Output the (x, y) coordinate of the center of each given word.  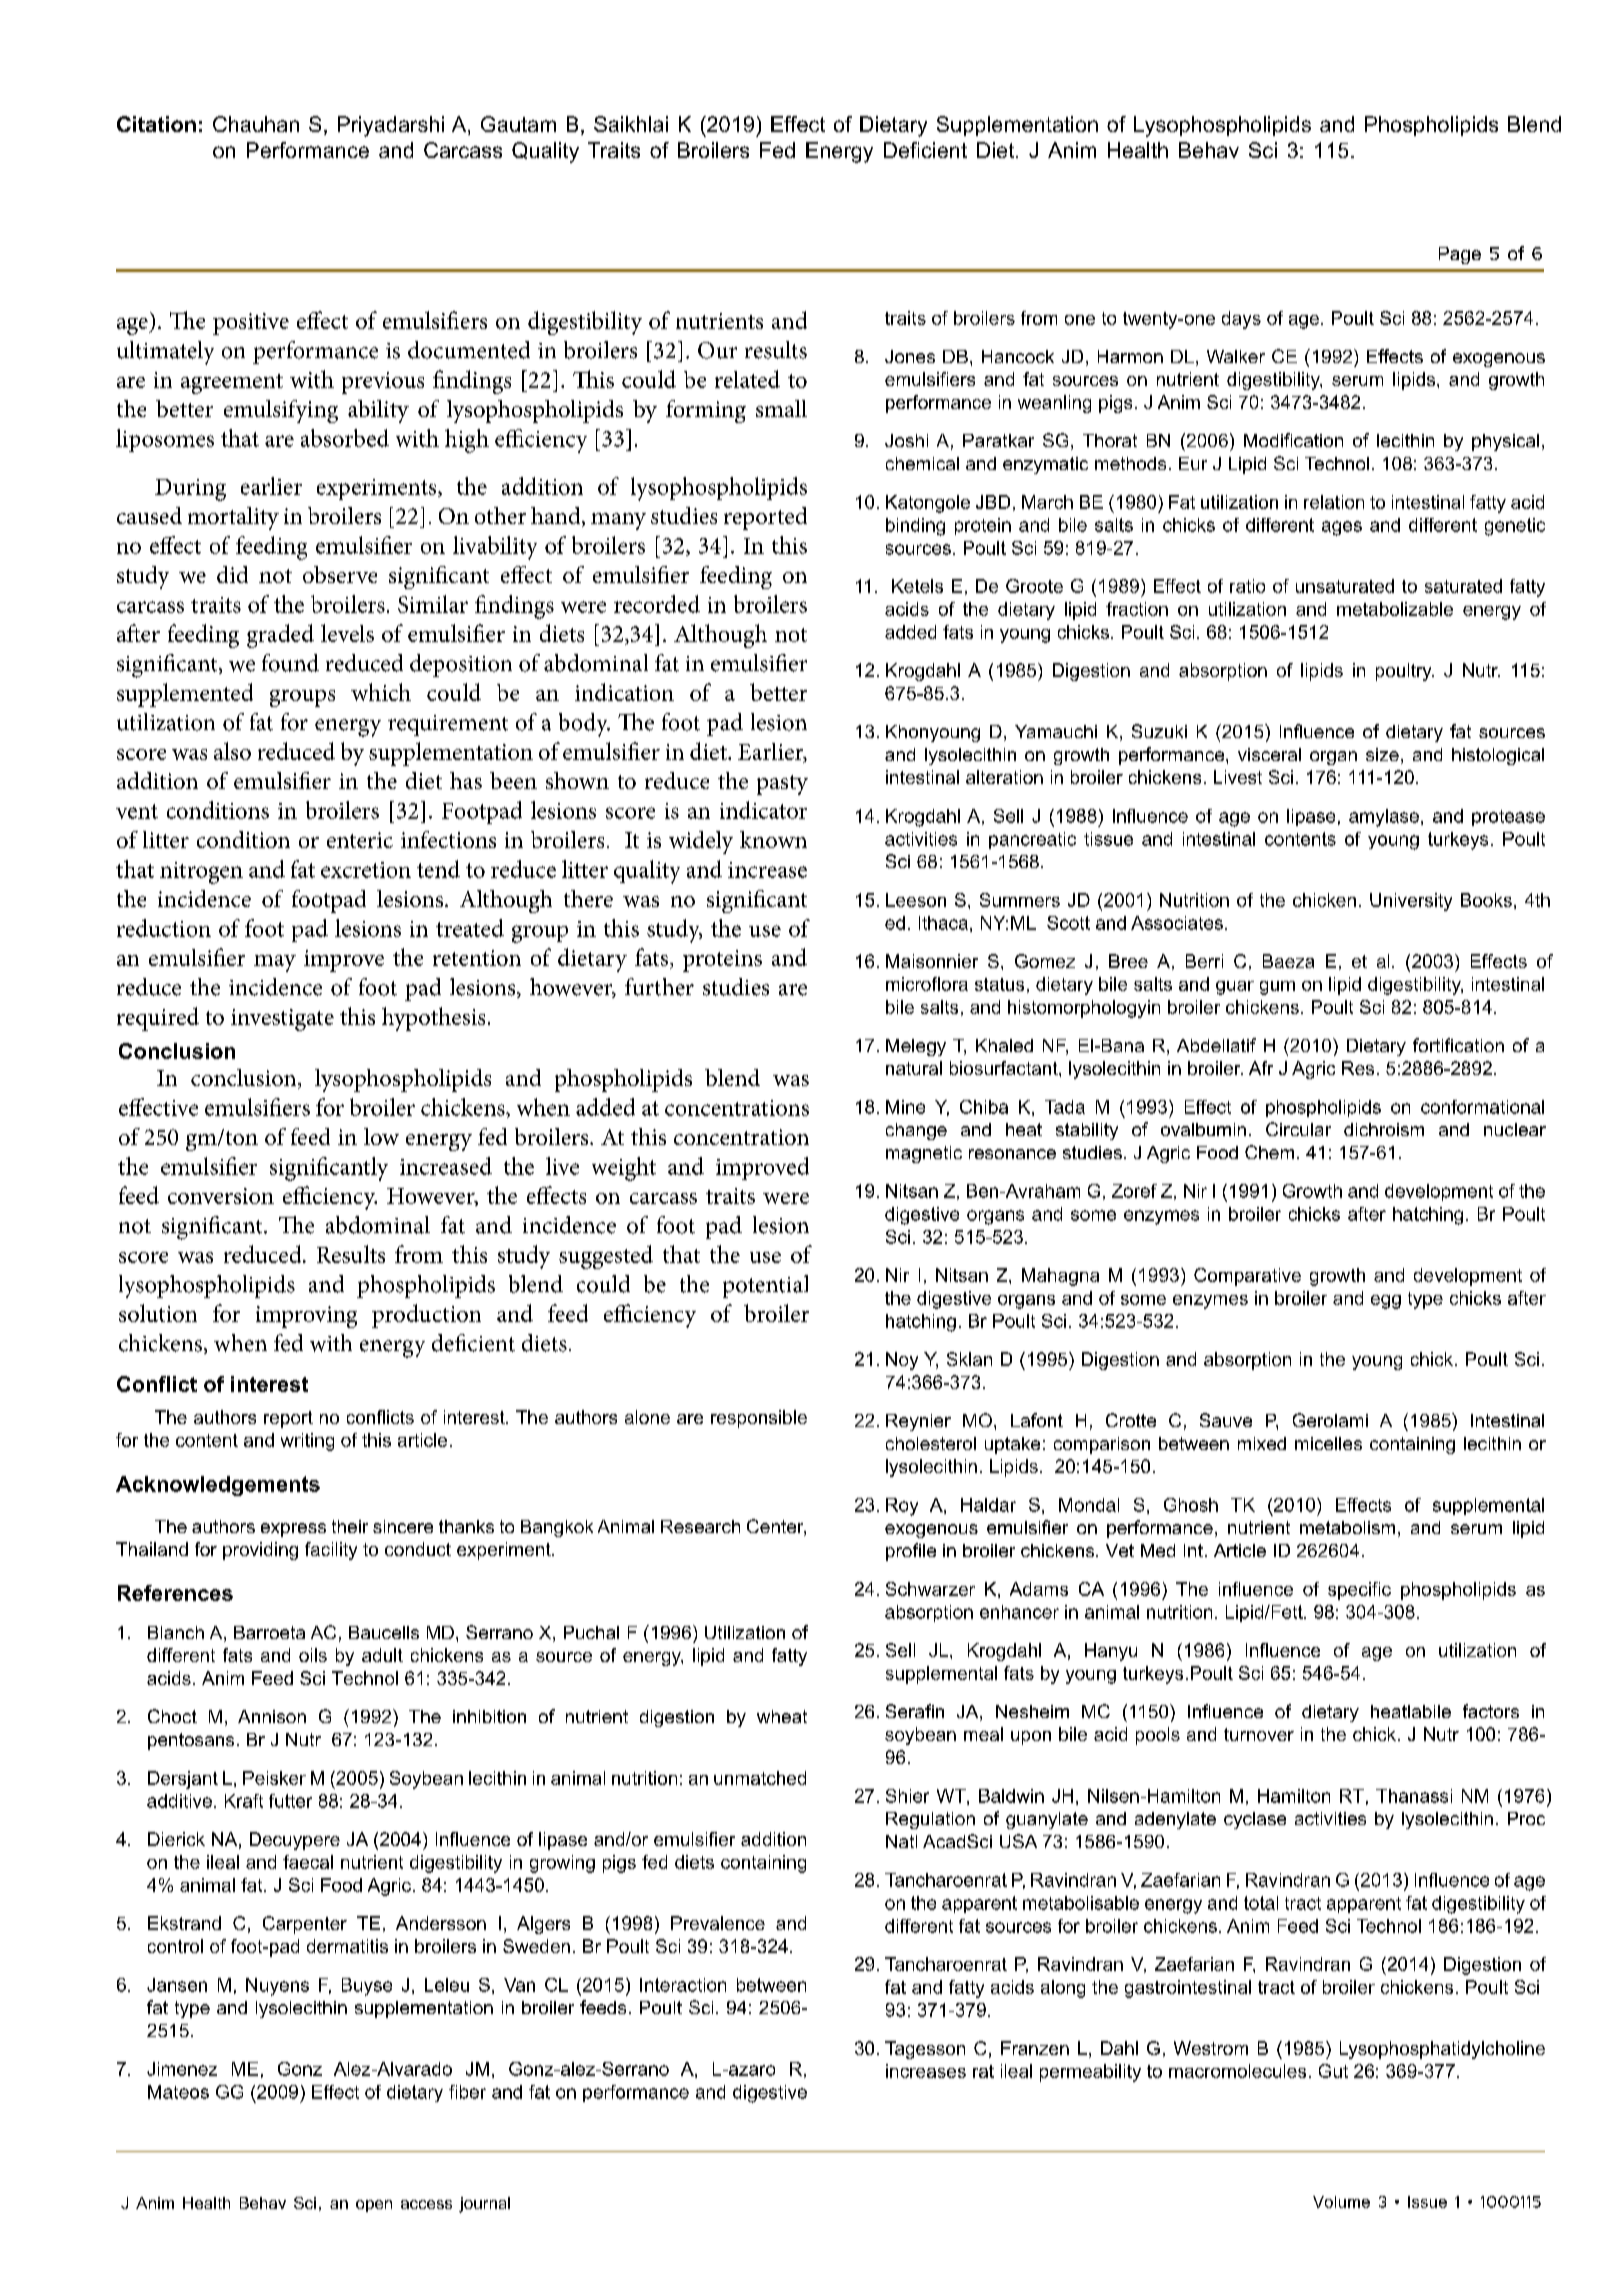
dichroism (1384, 1129)
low (381, 1136)
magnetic (924, 1154)
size (1382, 754)
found (290, 663)
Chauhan (256, 124)
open (374, 2206)
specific (1359, 1591)
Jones (910, 356)
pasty (782, 785)
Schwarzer (930, 1589)
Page (1460, 255)
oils (313, 1655)
